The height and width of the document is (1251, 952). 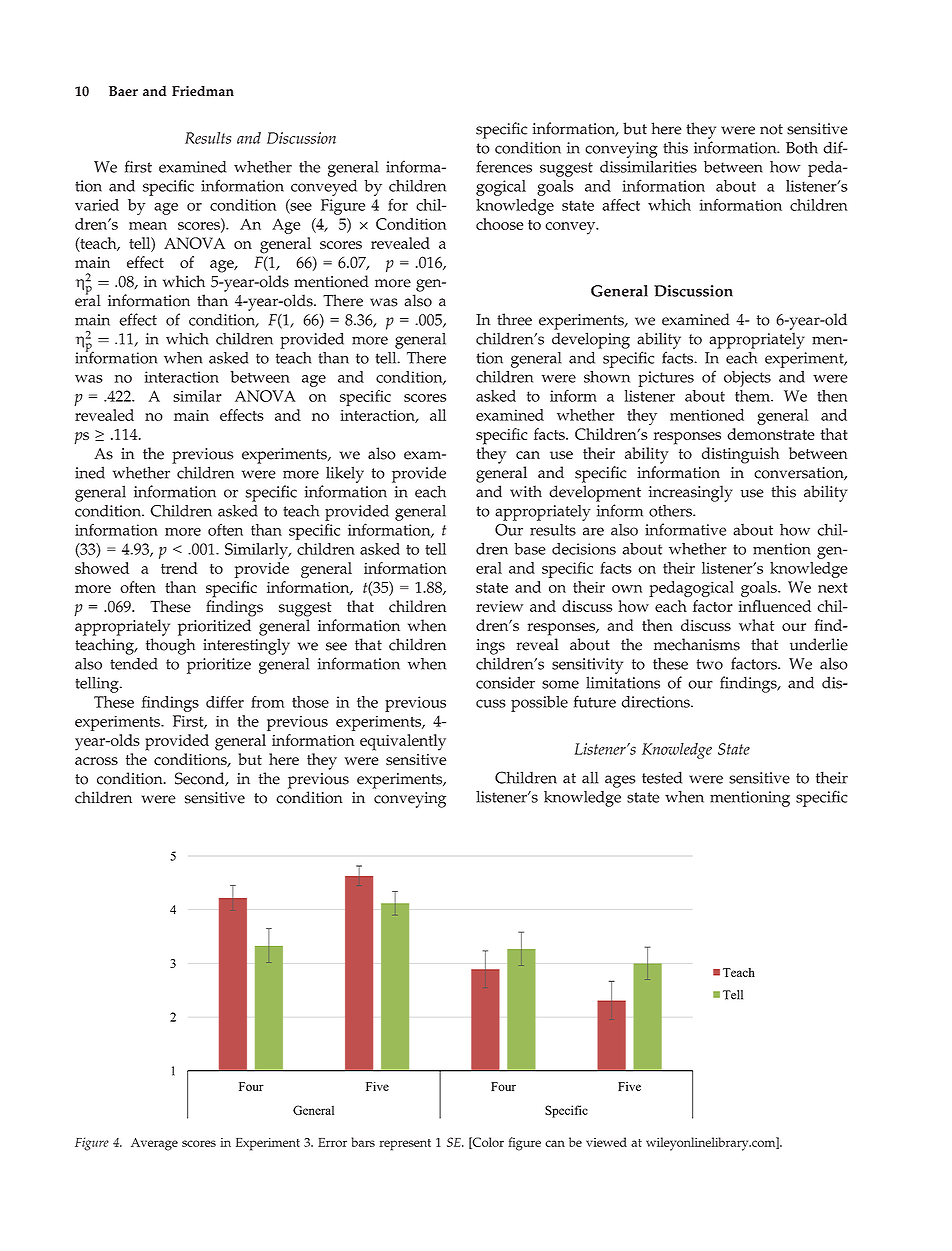 What do you see at coordinates (405, 1145) in the document?
I see `represent` at bounding box center [405, 1145].
